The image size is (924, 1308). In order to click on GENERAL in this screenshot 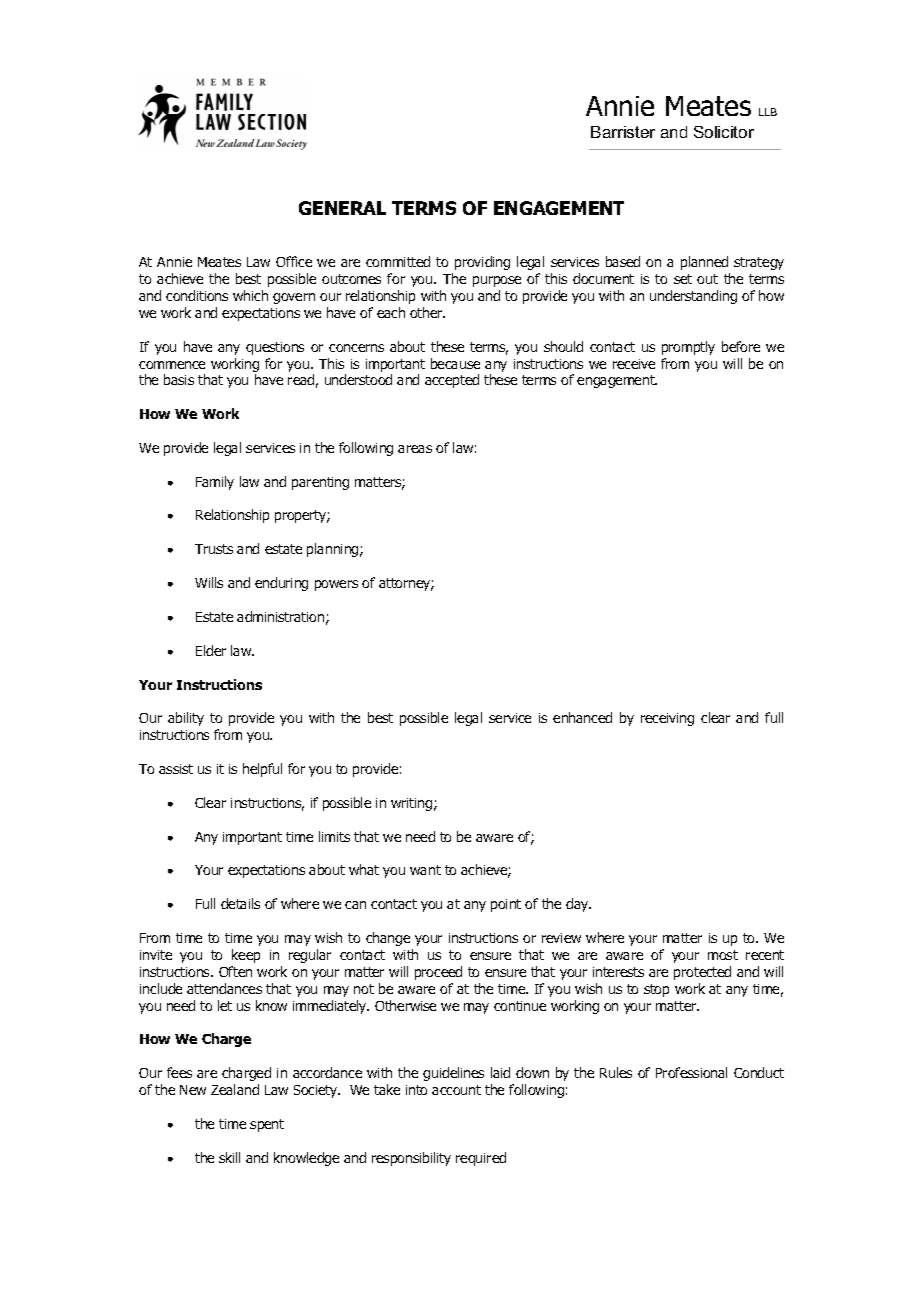, I will do `click(342, 208)`.
